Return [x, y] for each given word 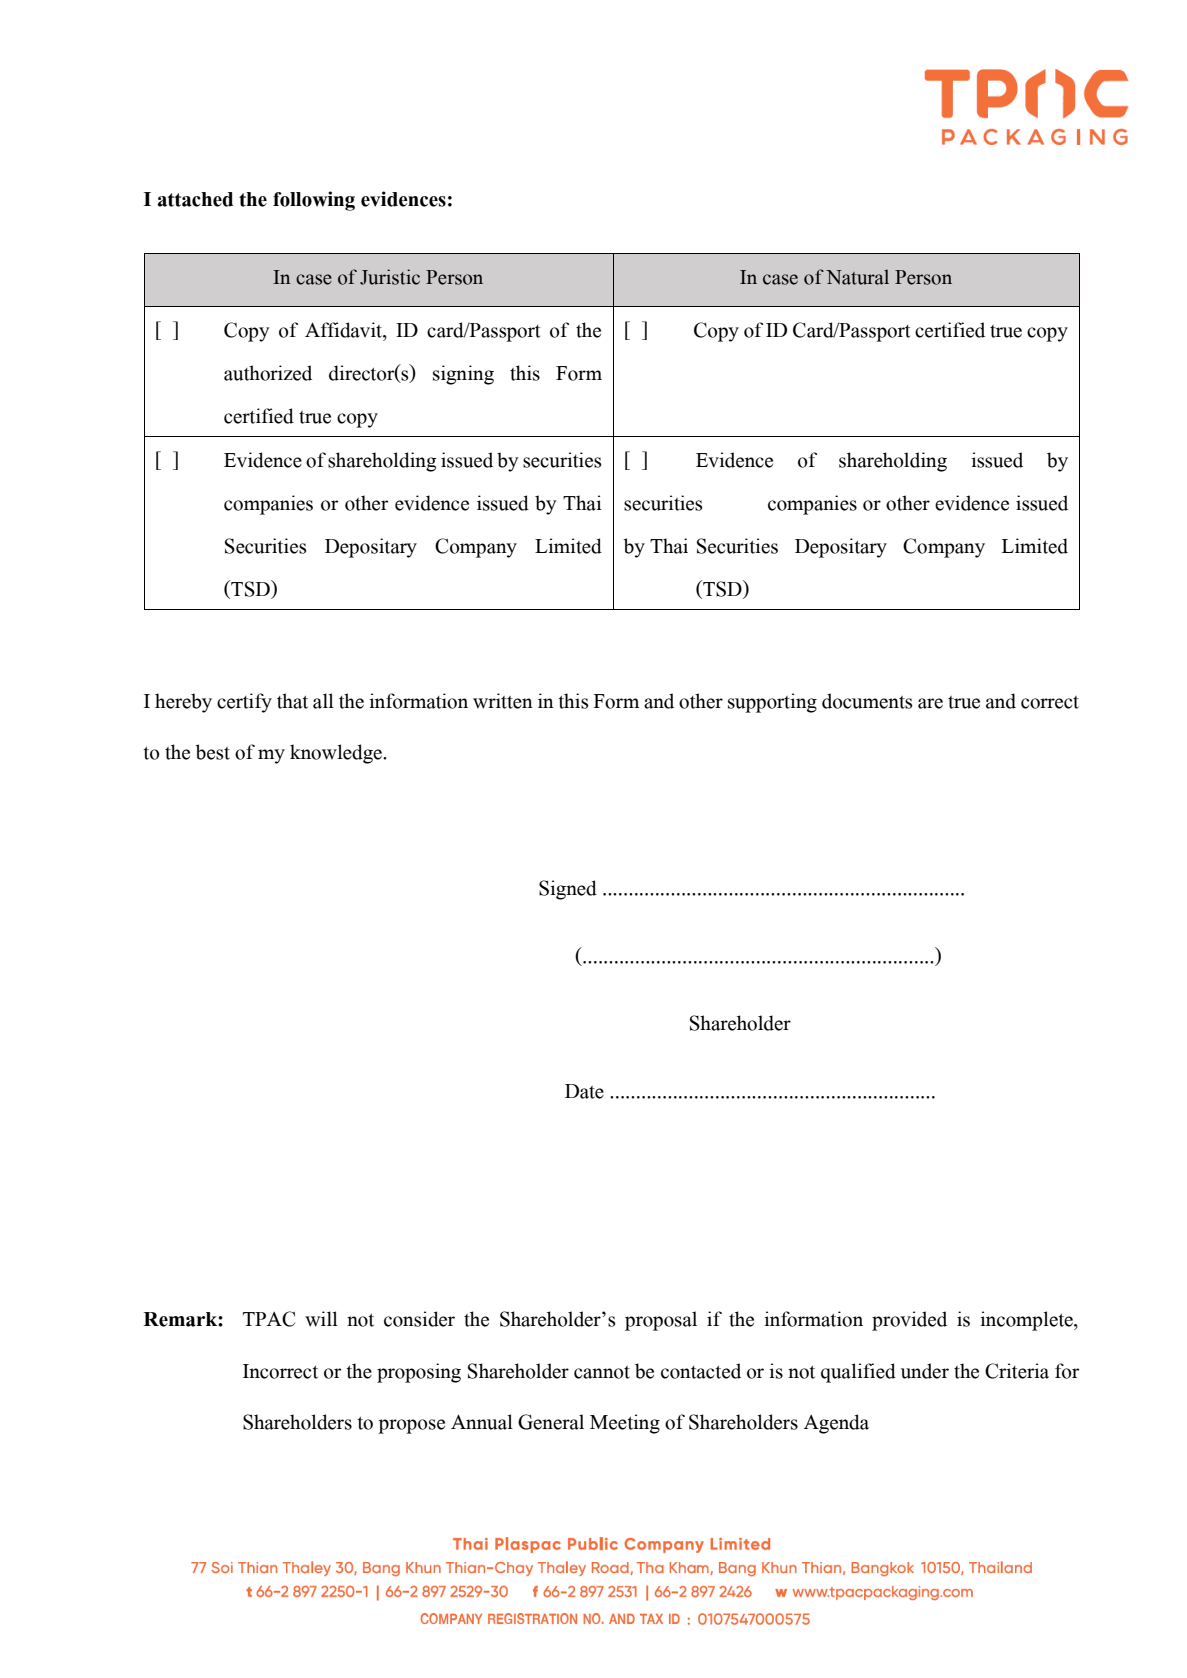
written [503, 701]
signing [463, 375]
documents [867, 701]
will [321, 1319]
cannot [602, 1372]
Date [584, 1091]
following [314, 201]
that [292, 701]
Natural [857, 277]
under [925, 1371]
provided [909, 1321]
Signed [568, 890]
